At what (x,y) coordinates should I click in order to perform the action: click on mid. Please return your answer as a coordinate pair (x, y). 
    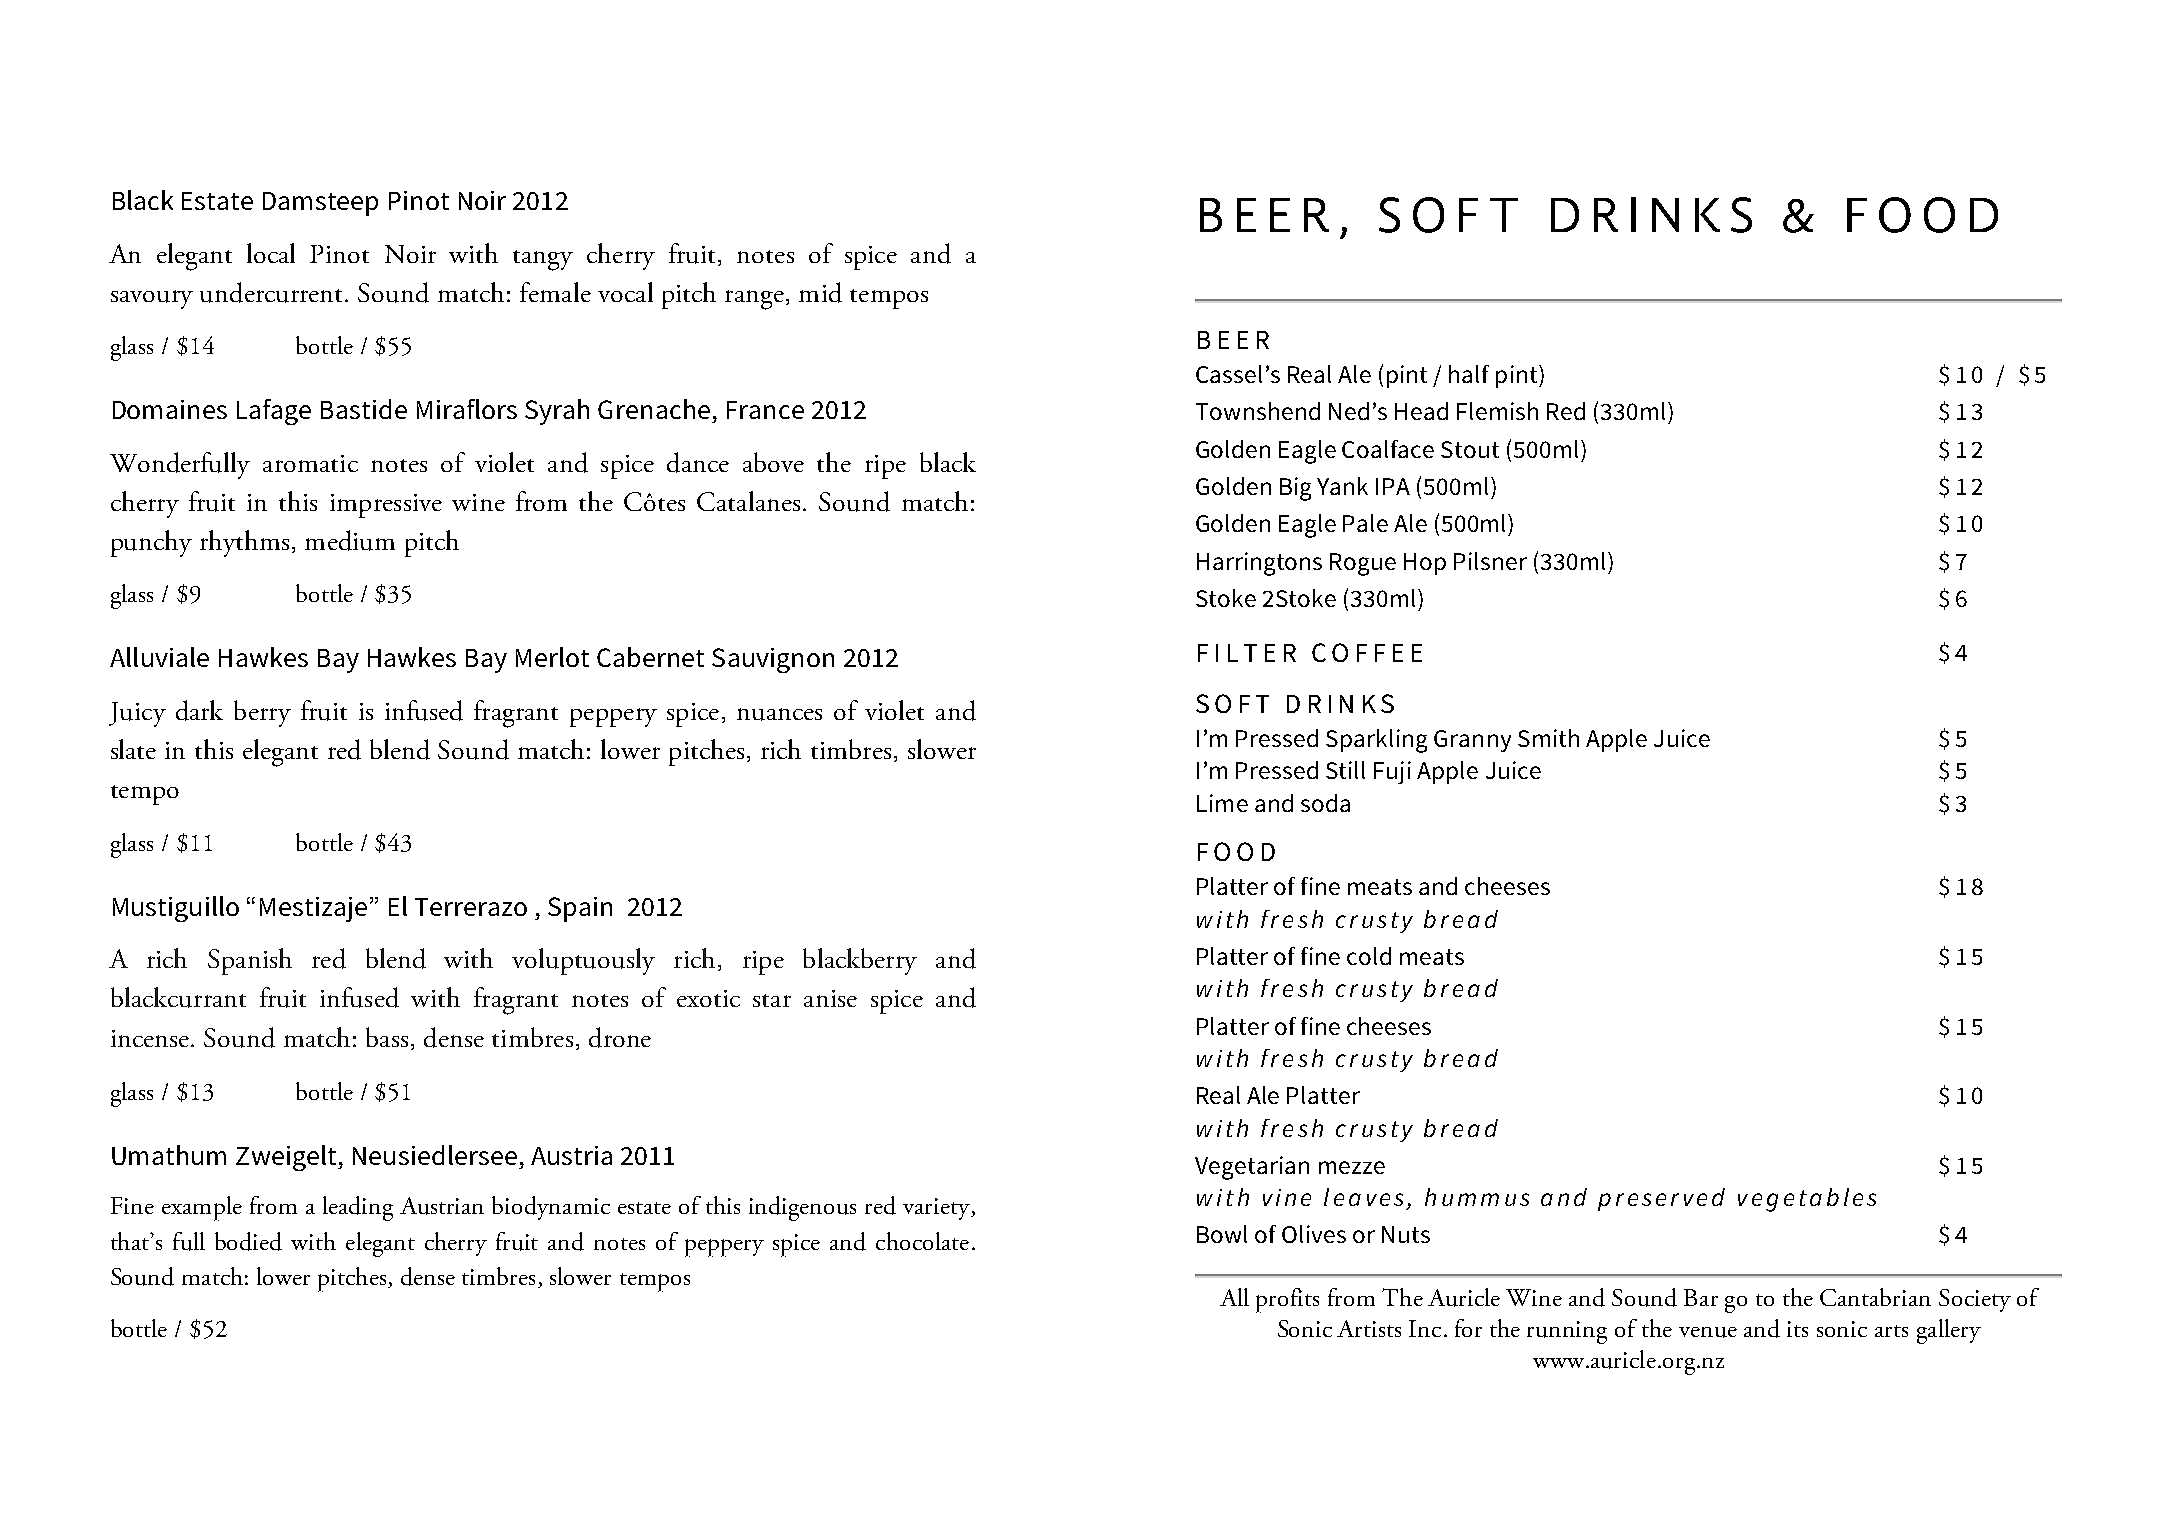
    Looking at the image, I should click on (820, 292).
